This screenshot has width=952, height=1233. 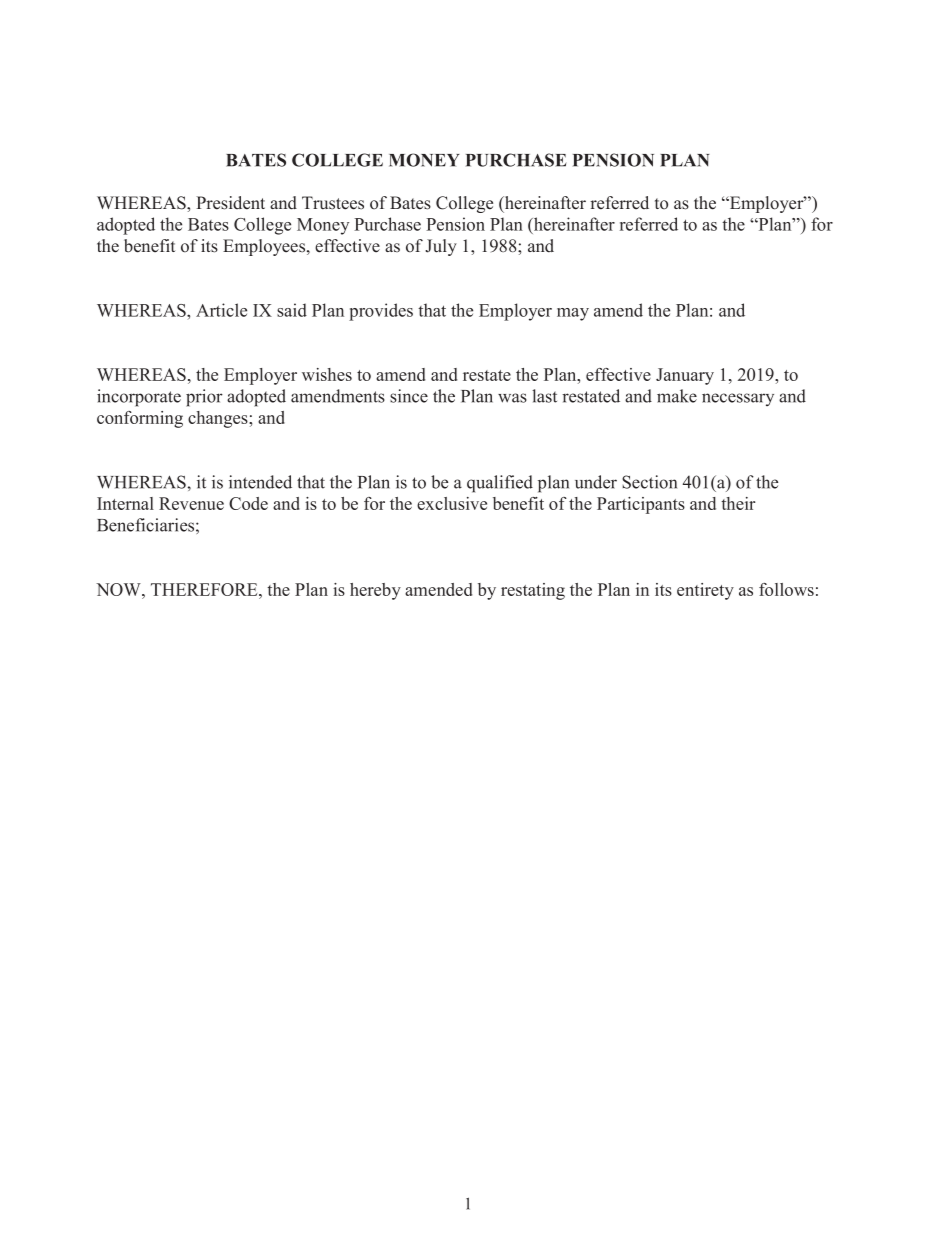 I want to click on hereby, so click(x=375, y=591).
